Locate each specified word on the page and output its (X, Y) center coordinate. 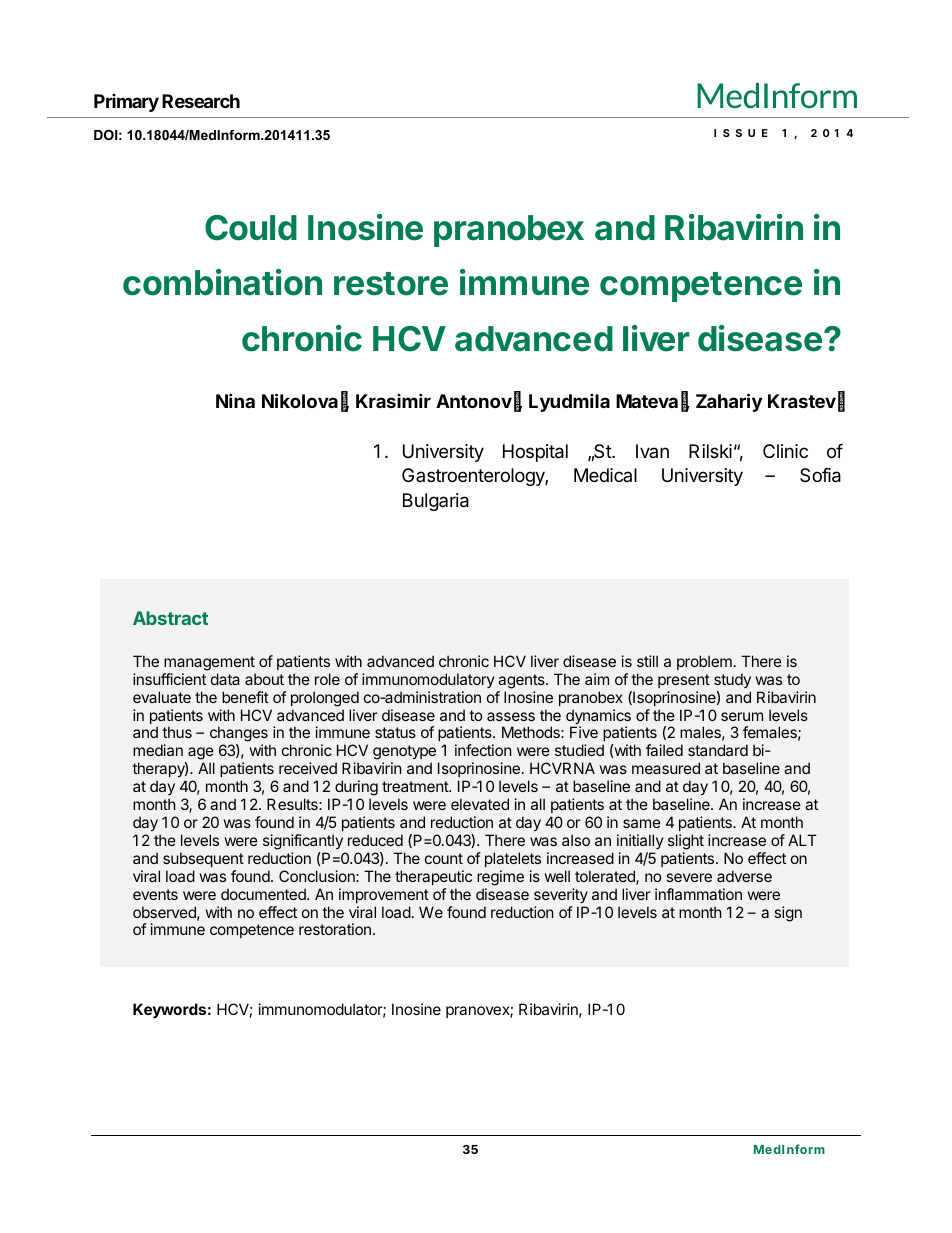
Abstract (170, 618)
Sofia (820, 475)
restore (391, 284)
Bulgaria (436, 502)
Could (251, 228)
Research (201, 101)
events (155, 894)
